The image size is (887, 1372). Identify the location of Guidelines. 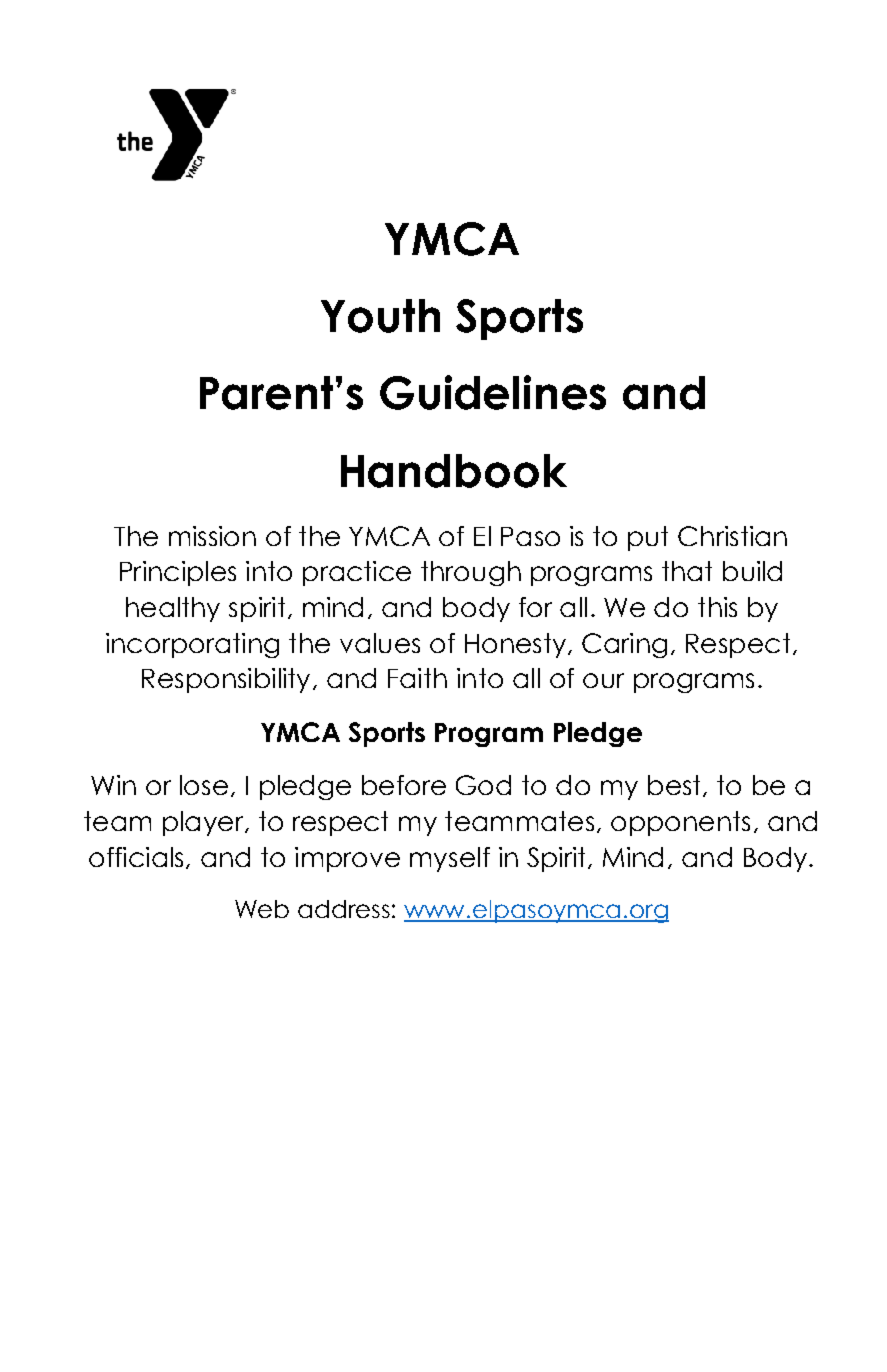
(493, 392).
